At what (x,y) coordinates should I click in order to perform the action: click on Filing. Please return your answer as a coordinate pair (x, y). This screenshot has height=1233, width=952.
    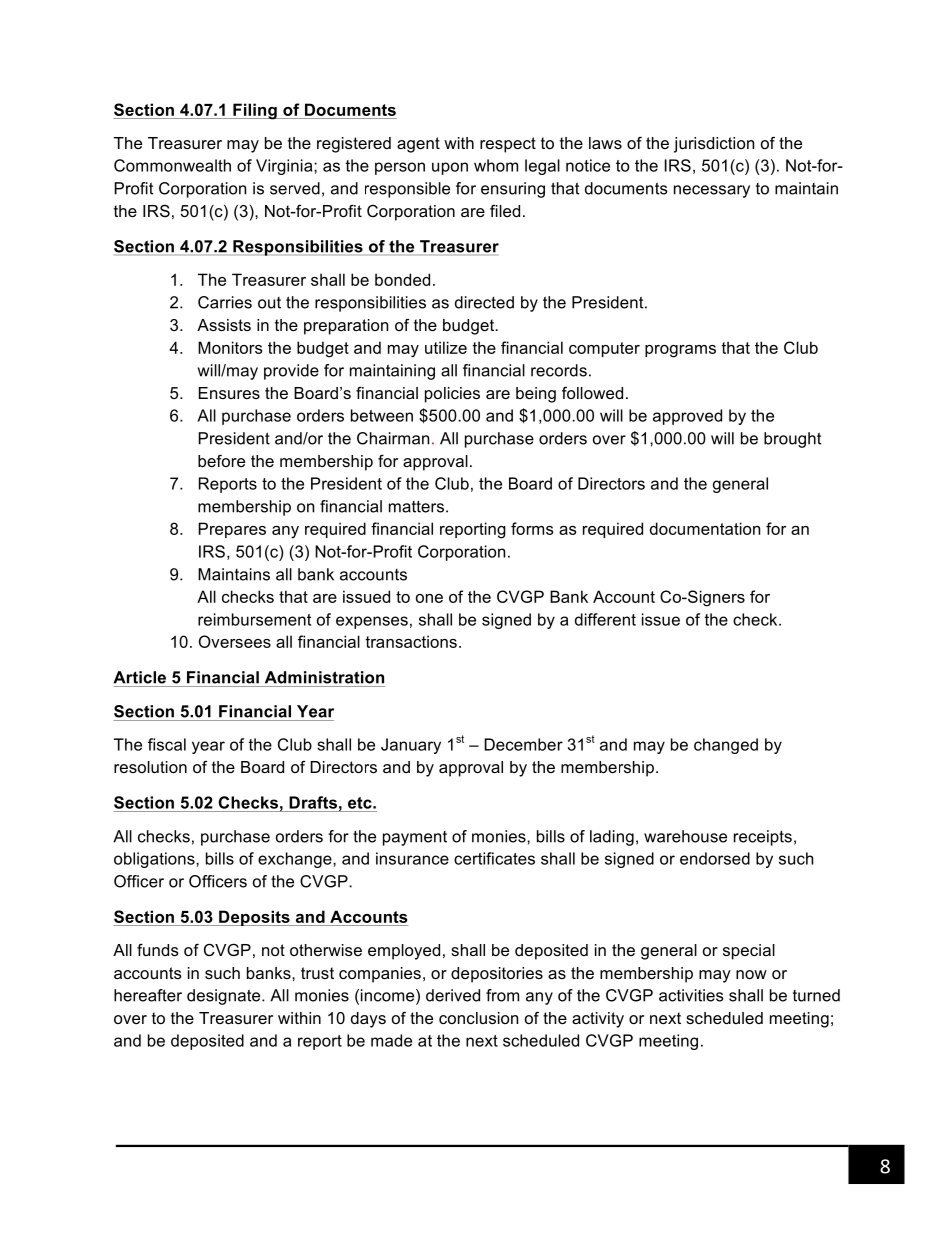
    Looking at the image, I should click on (255, 111).
